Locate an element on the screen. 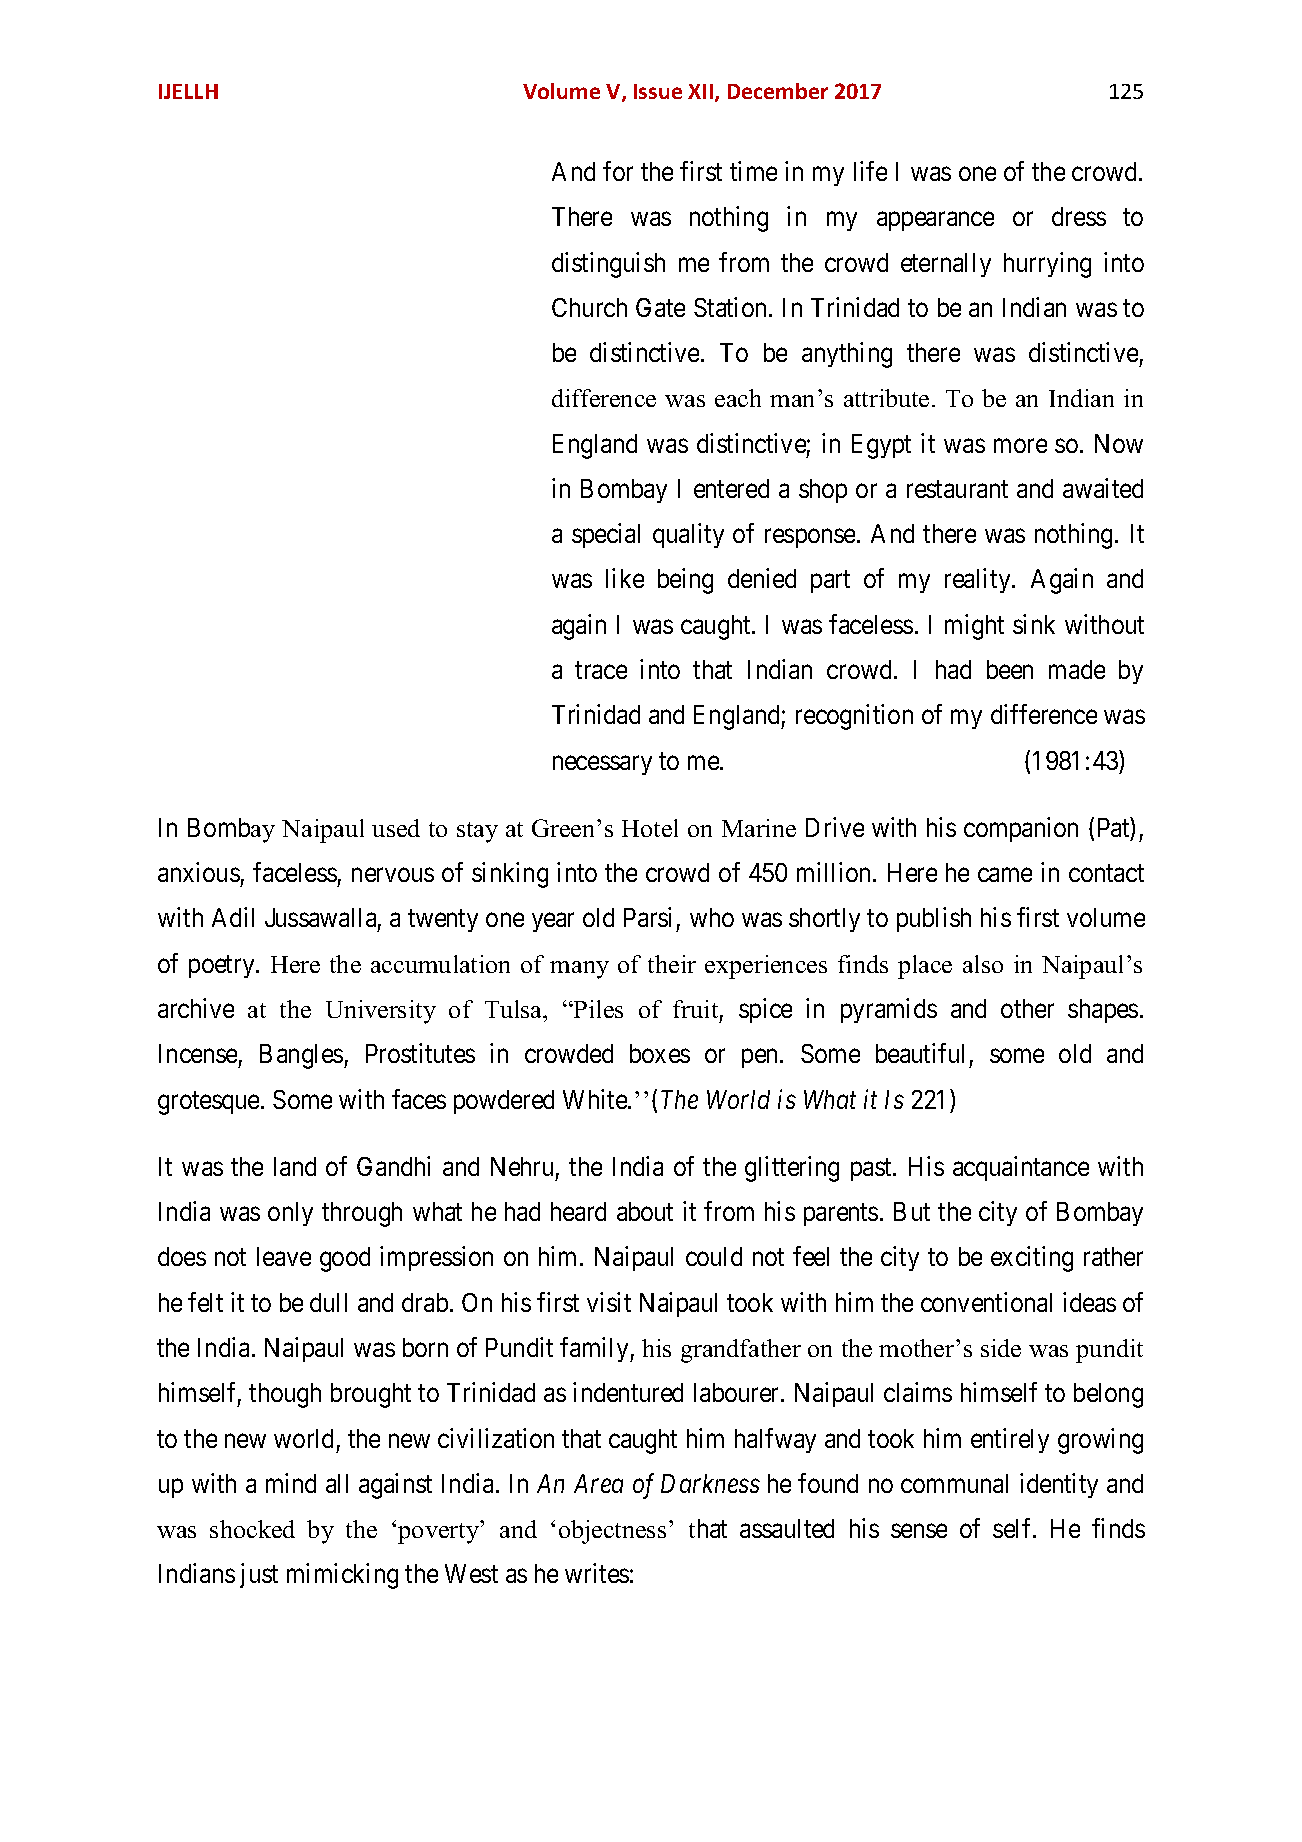 This screenshot has width=1302, height=1842. used is located at coordinates (396, 828).
